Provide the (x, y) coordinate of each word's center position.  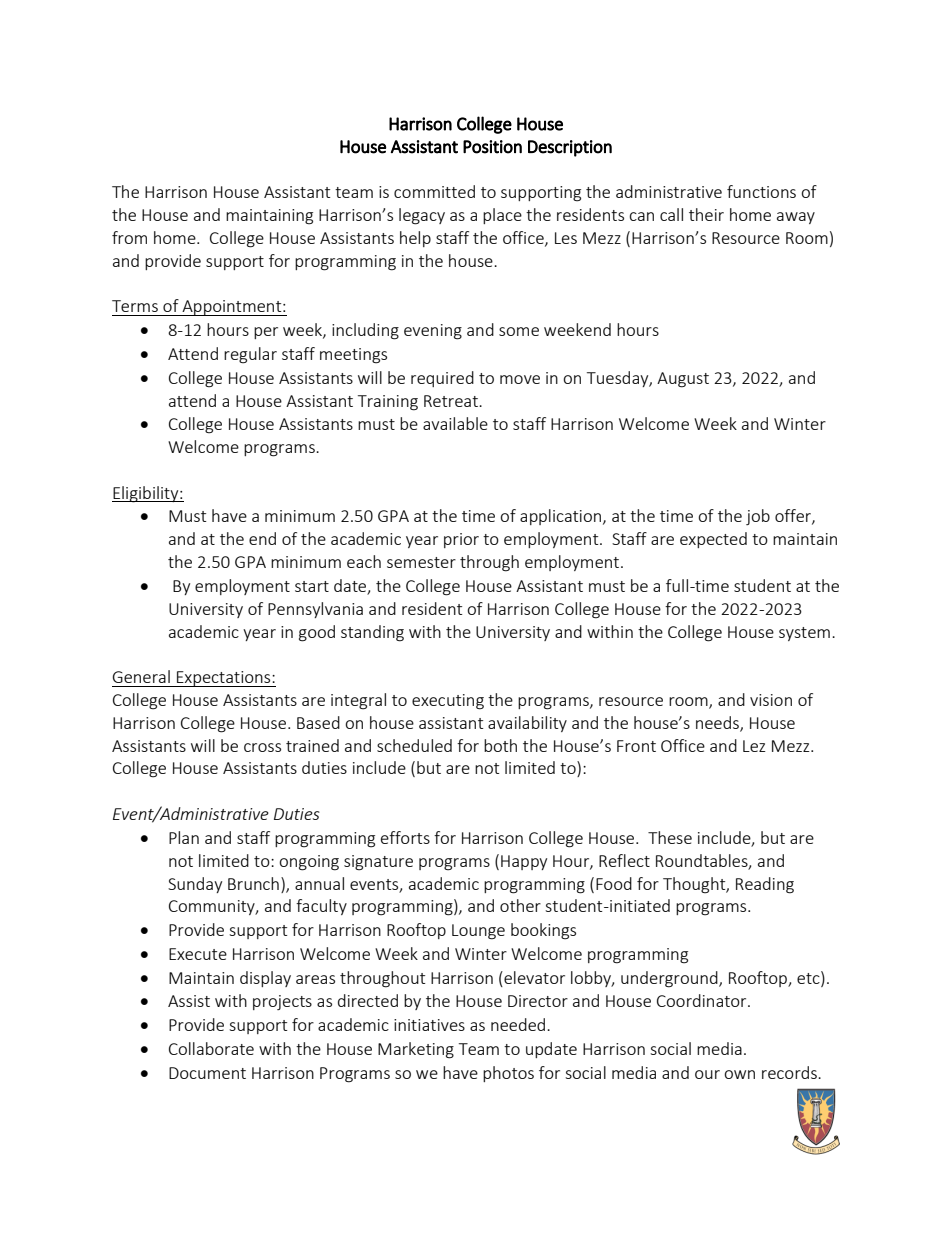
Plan (184, 837)
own (739, 1074)
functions (761, 191)
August (683, 380)
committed (434, 191)
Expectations (224, 679)
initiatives (429, 1025)
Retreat (452, 401)
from (129, 237)
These (670, 837)
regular (250, 355)
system (804, 634)
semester (421, 562)
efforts (405, 837)
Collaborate (211, 1048)
